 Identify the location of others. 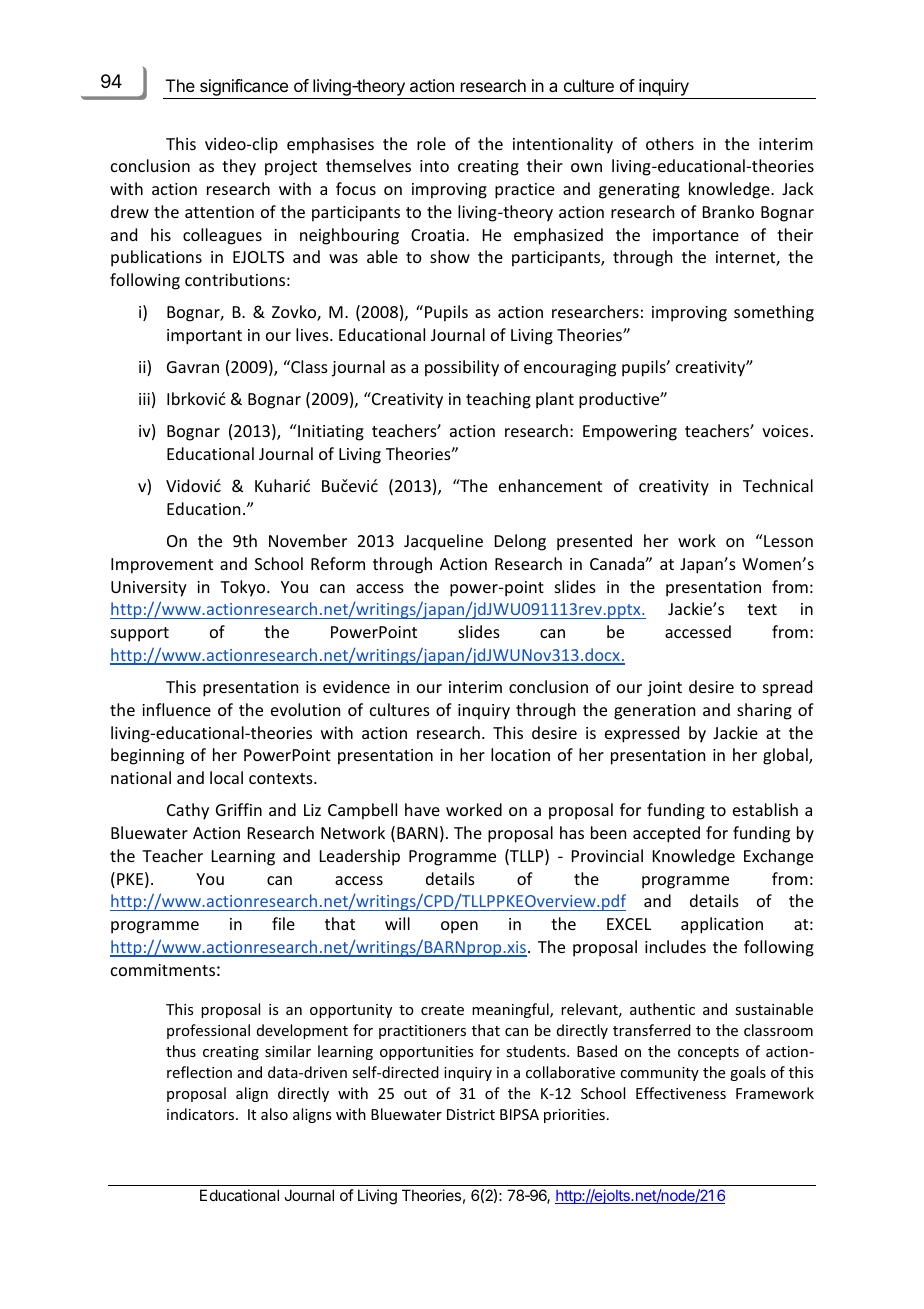
(670, 143).
